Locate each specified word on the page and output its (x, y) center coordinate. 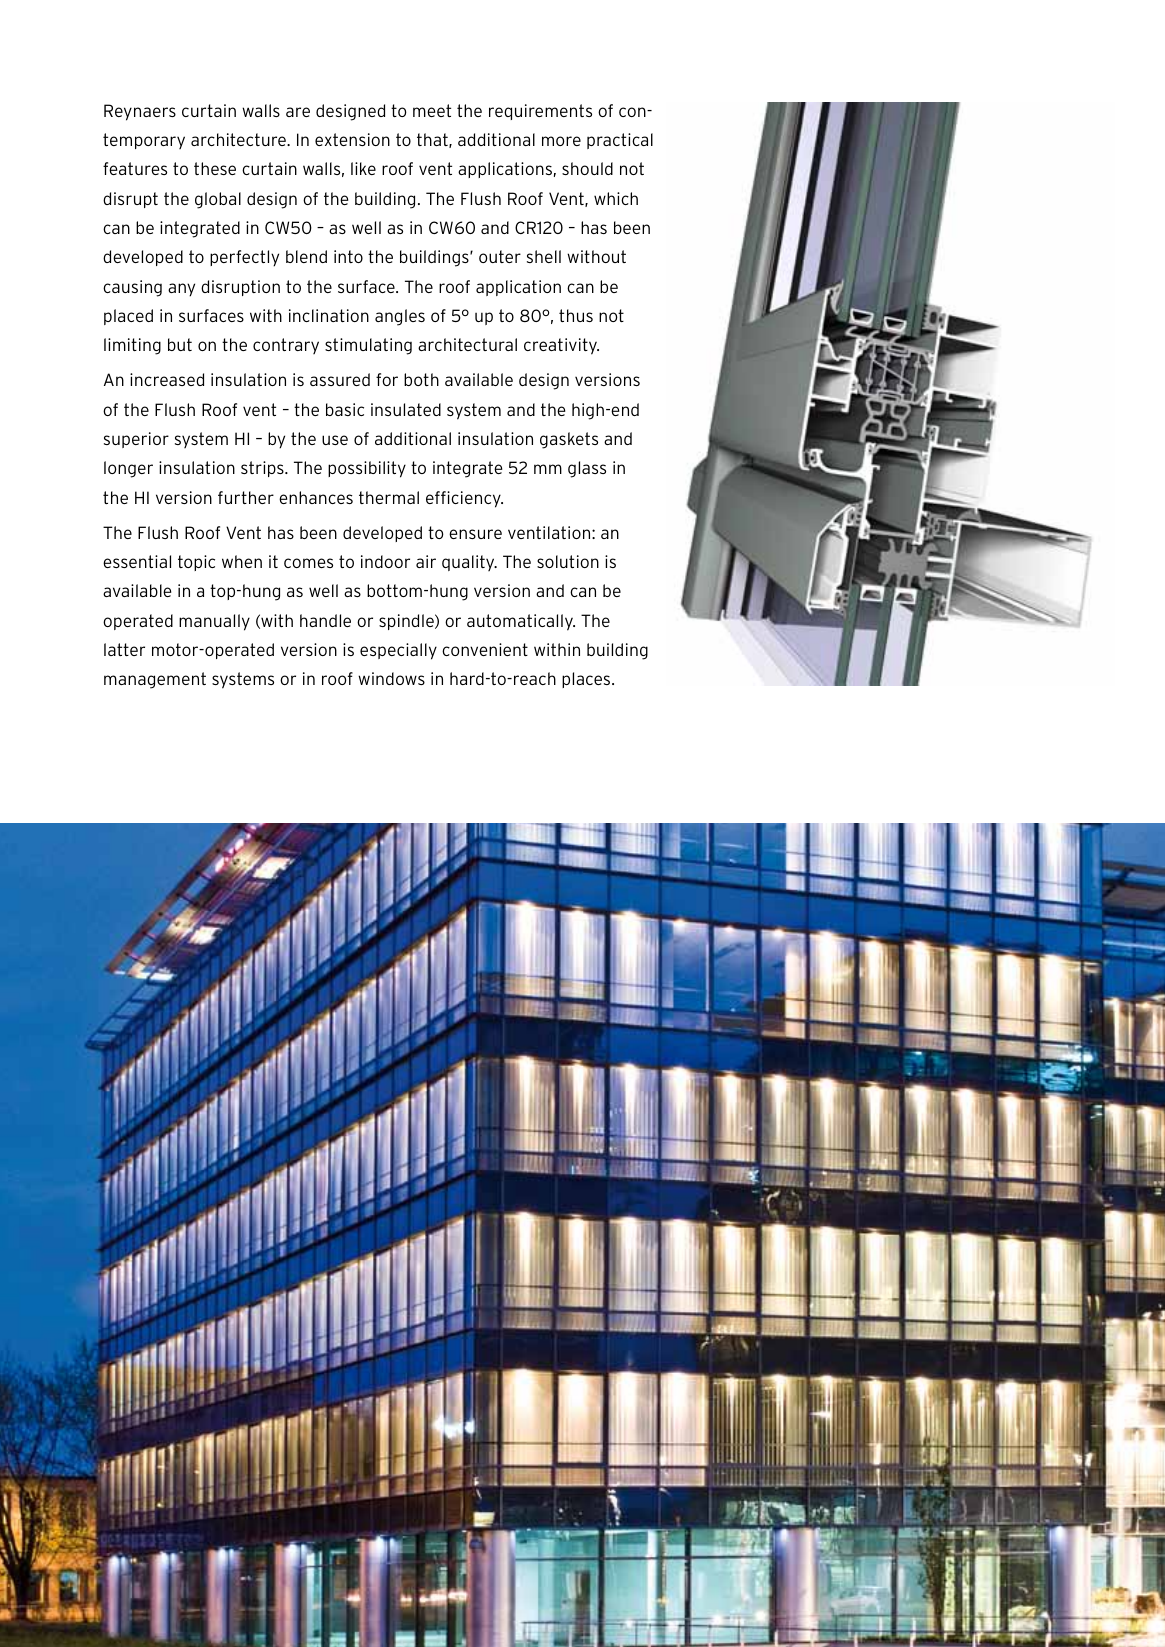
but (180, 344)
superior (136, 440)
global (218, 200)
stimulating (368, 346)
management (155, 680)
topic (196, 563)
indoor (385, 561)
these (215, 168)
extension (352, 139)
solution (568, 561)
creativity (561, 346)
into (348, 256)
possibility (367, 469)
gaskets (569, 440)
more (561, 141)
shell (544, 256)
